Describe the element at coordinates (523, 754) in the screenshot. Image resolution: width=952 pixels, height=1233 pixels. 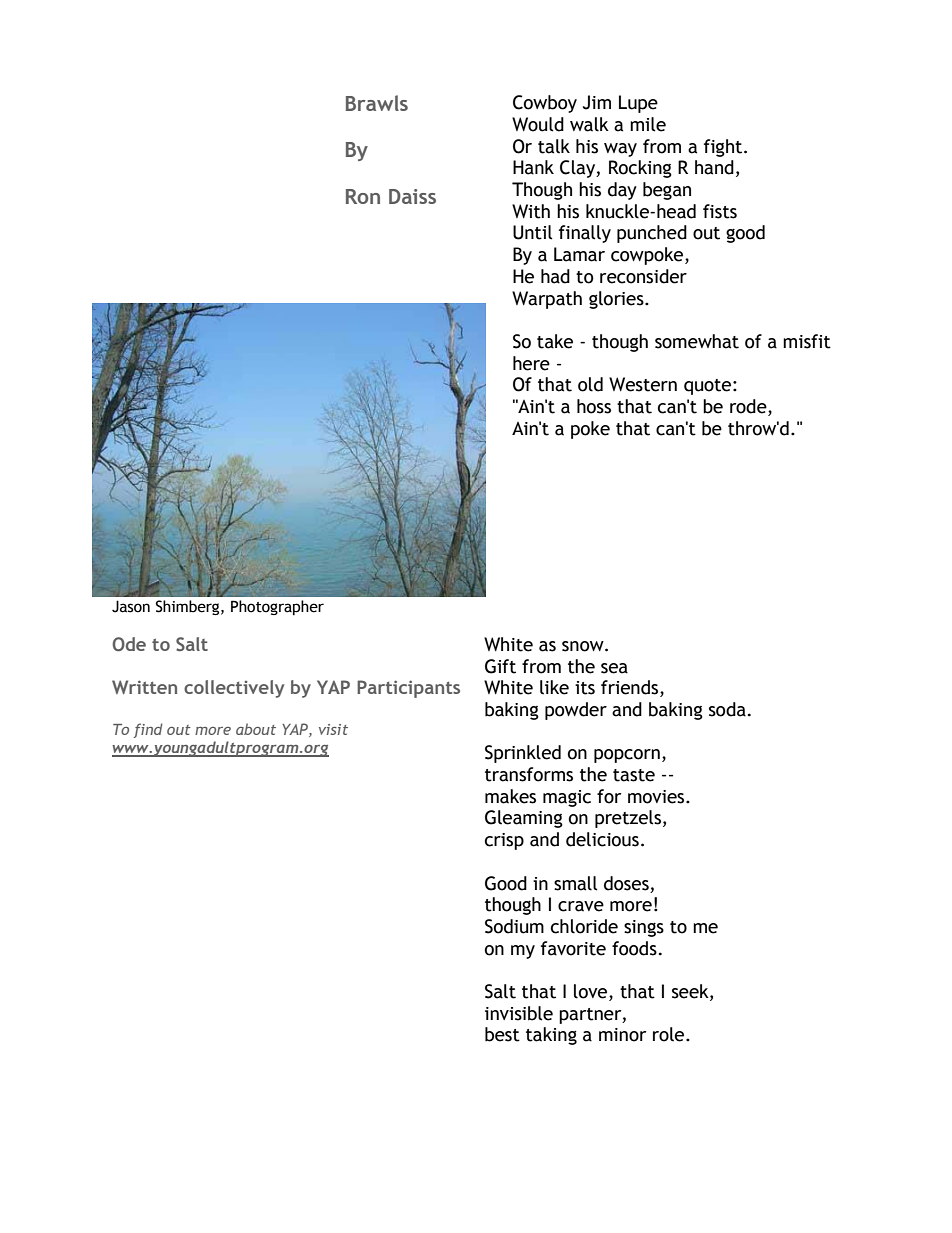
I see `Sprinkled` at that location.
